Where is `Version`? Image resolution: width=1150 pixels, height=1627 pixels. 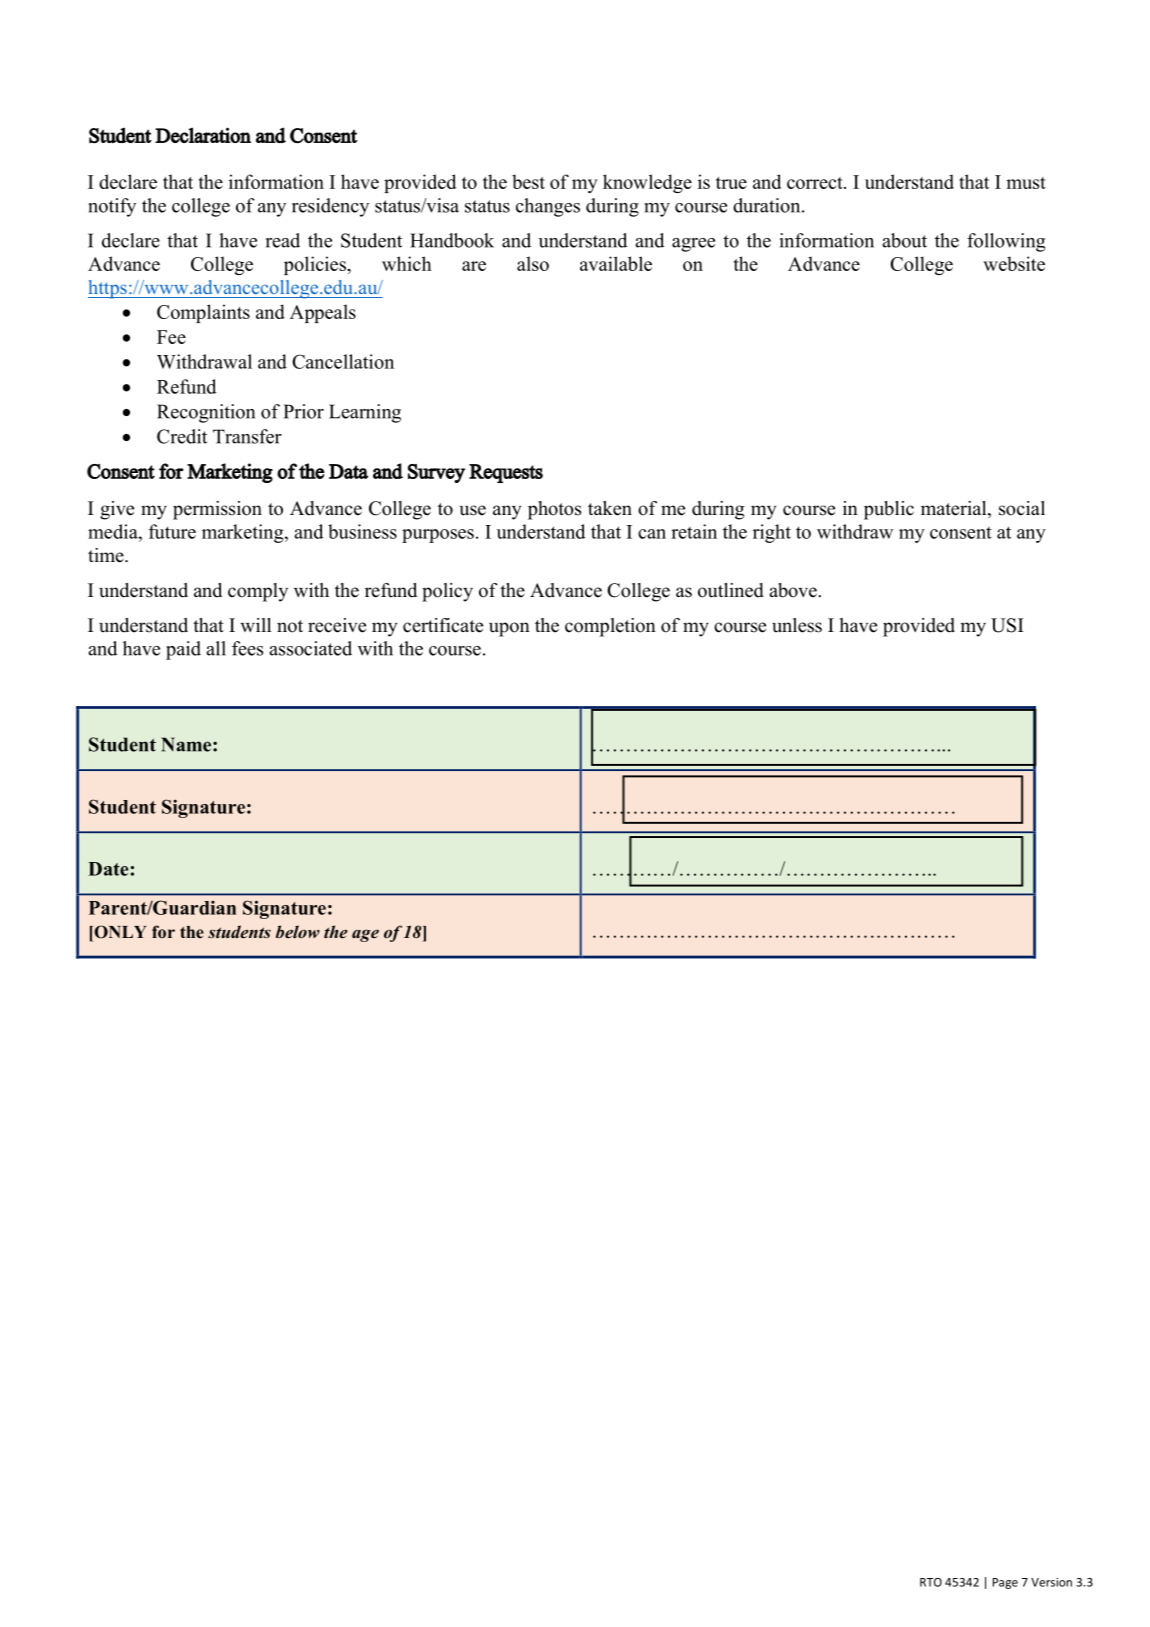
Version is located at coordinates (1051, 1582).
